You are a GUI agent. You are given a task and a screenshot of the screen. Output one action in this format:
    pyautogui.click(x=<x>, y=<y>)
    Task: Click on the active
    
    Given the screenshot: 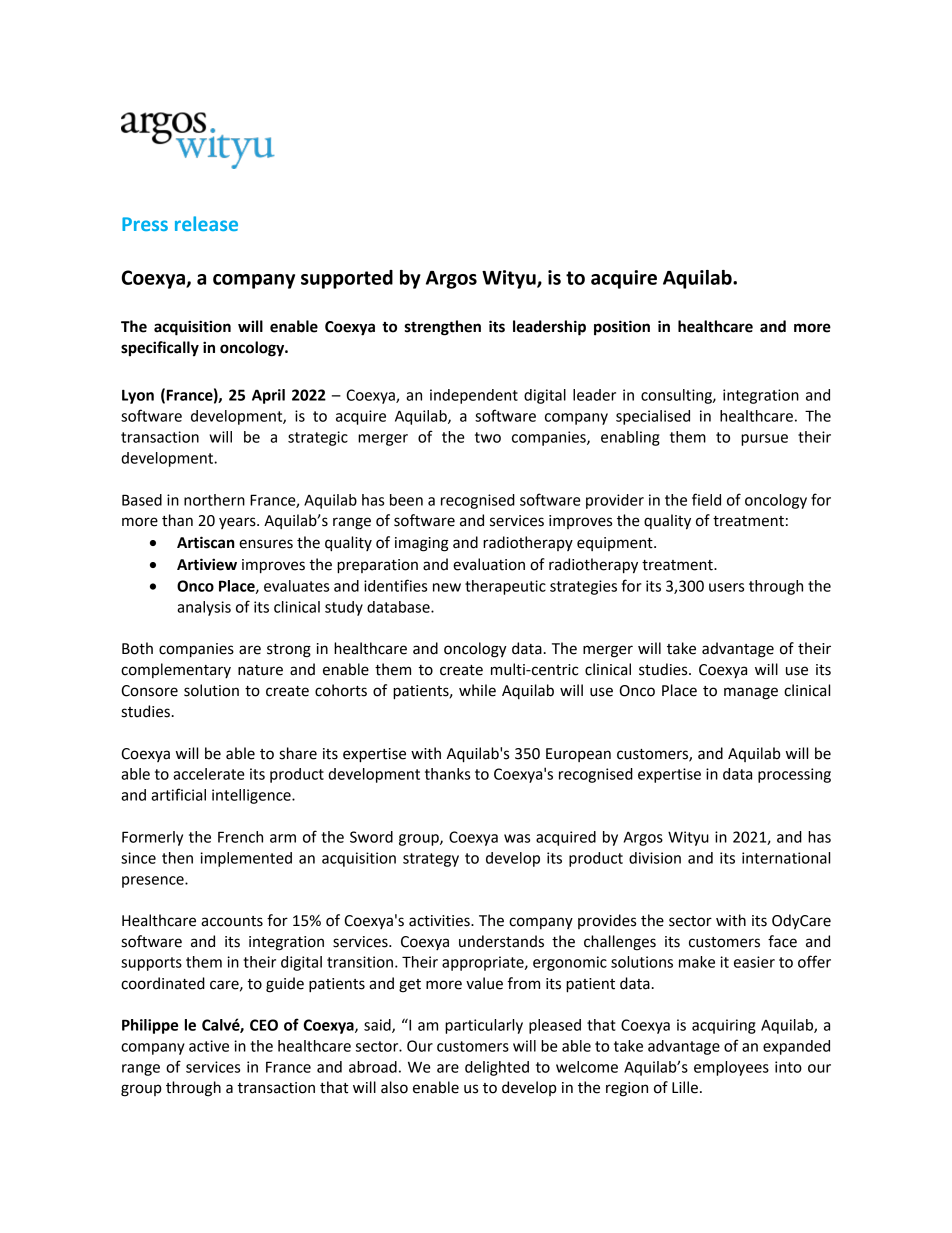 What is the action you would take?
    pyautogui.click(x=209, y=1046)
